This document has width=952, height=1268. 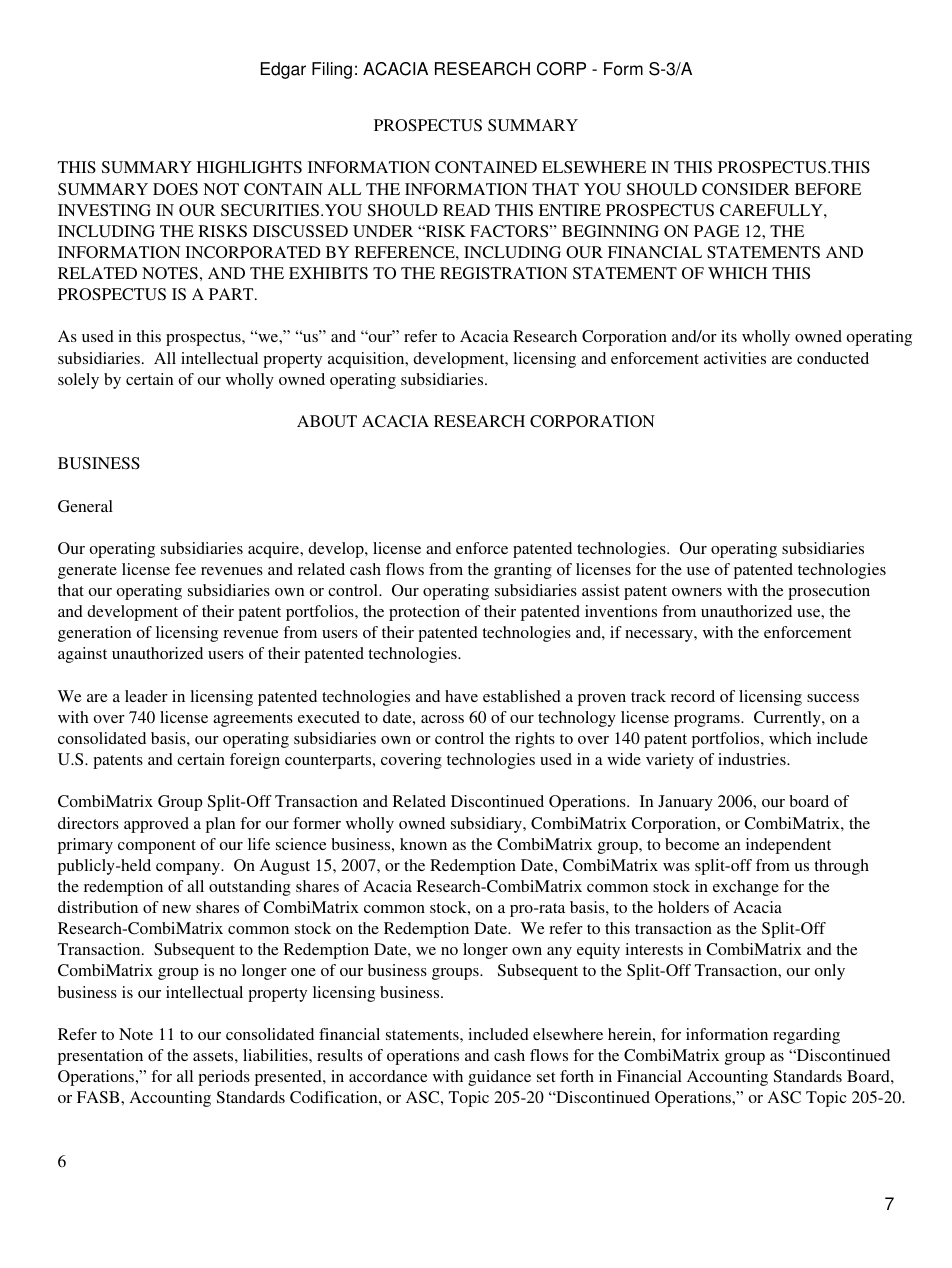 I want to click on regarding, so click(x=806, y=1036).
